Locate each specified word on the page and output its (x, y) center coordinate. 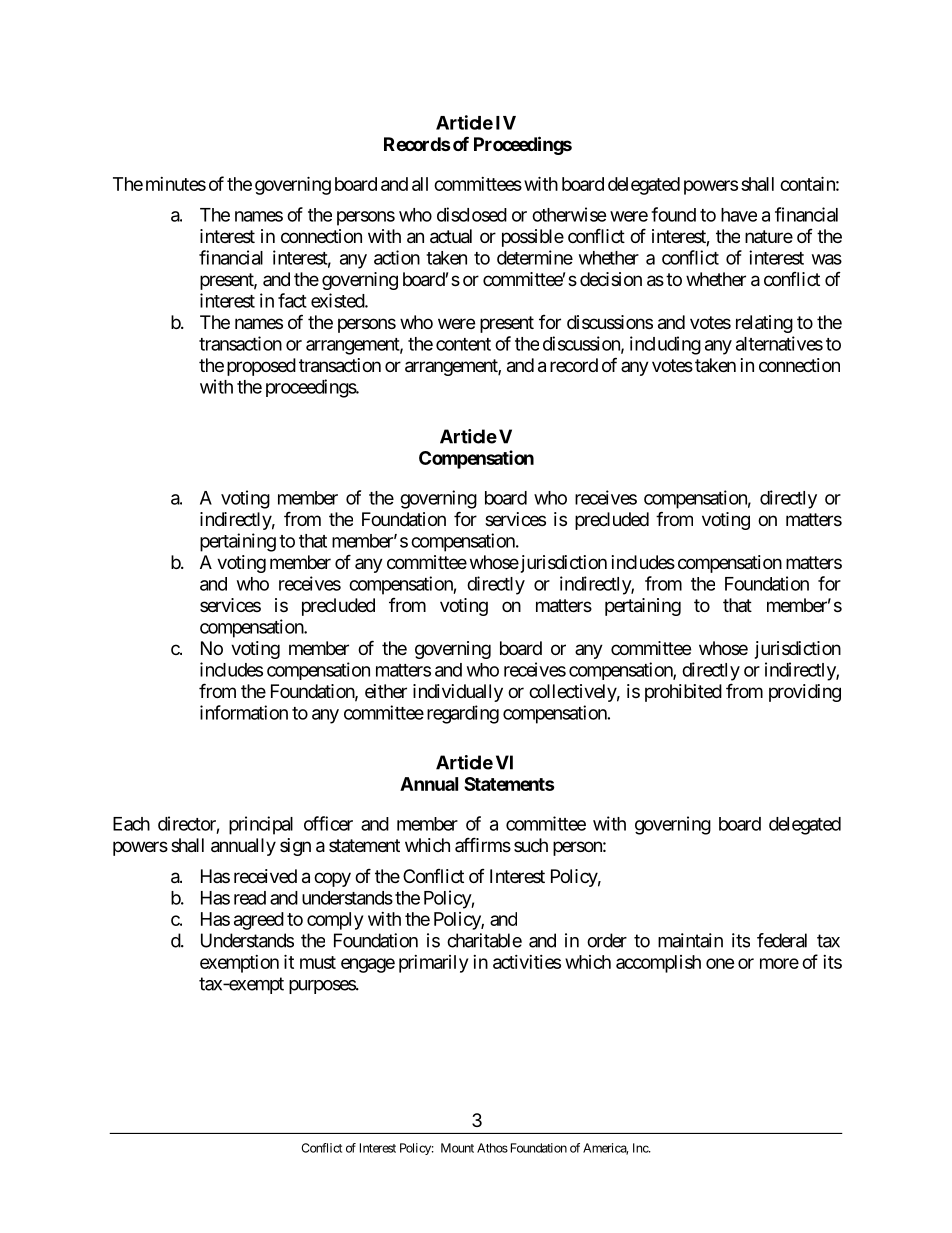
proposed (261, 367)
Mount (457, 1148)
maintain (690, 940)
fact (292, 300)
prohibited (683, 693)
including (665, 345)
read (250, 898)
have (739, 215)
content (463, 344)
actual (451, 236)
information (244, 712)
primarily (433, 964)
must (318, 962)
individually (458, 693)
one (720, 963)
